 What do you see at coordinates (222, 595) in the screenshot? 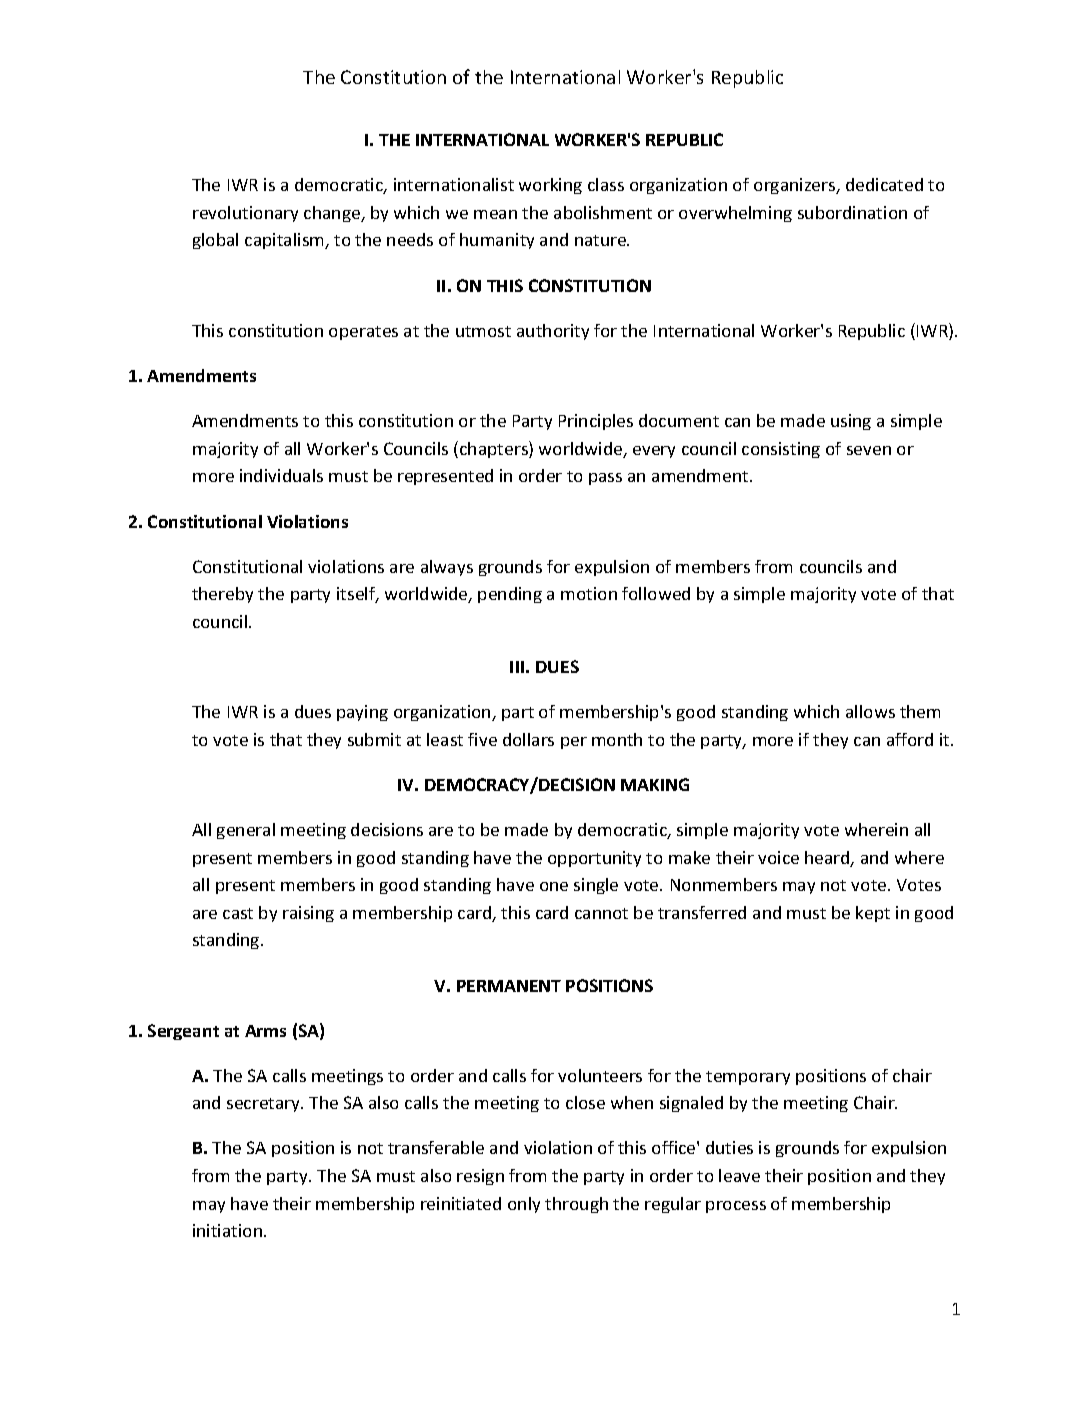
I see `thereby` at bounding box center [222, 595].
